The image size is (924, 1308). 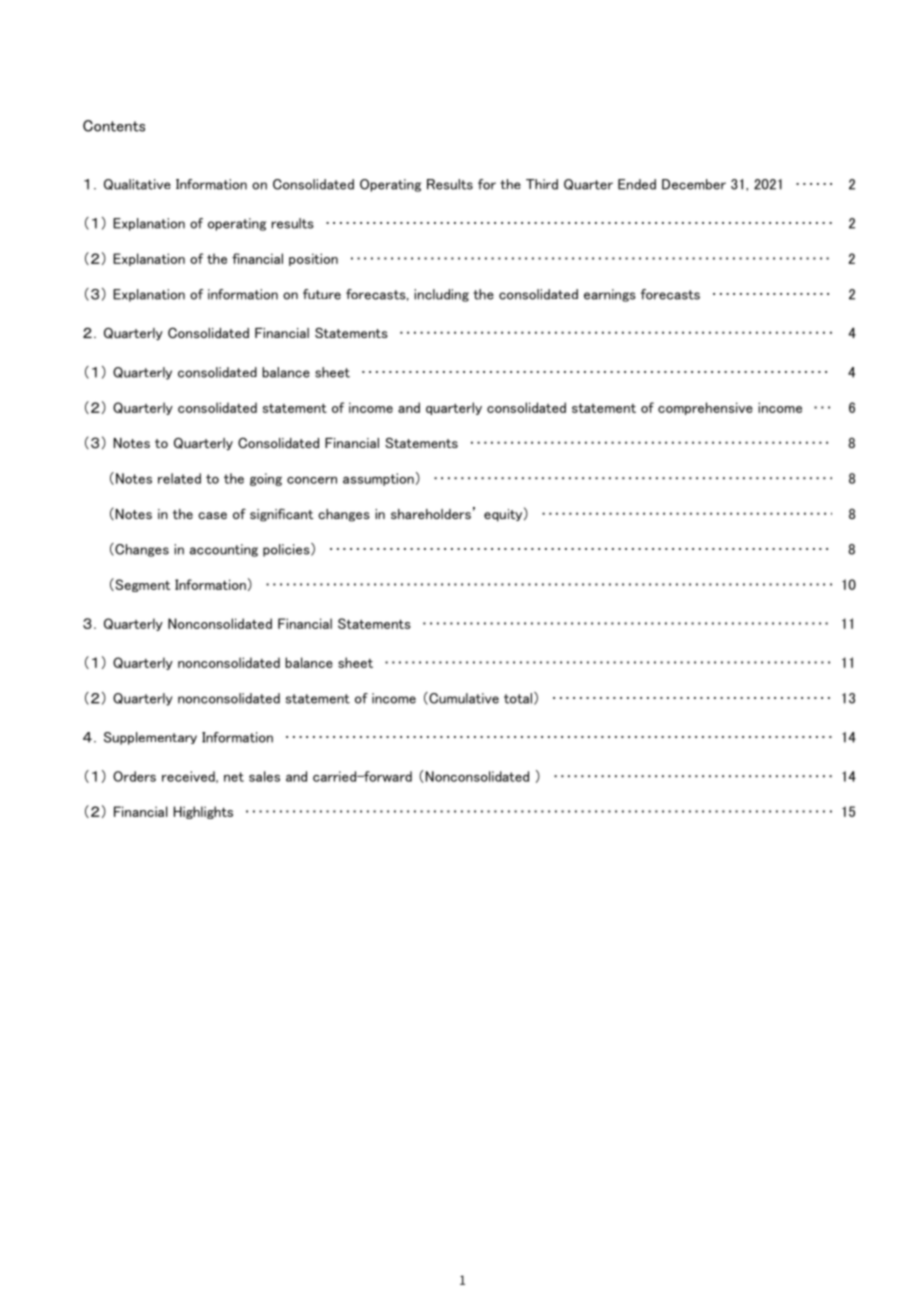 What do you see at coordinates (637, 184) in the screenshot?
I see `Ended` at bounding box center [637, 184].
